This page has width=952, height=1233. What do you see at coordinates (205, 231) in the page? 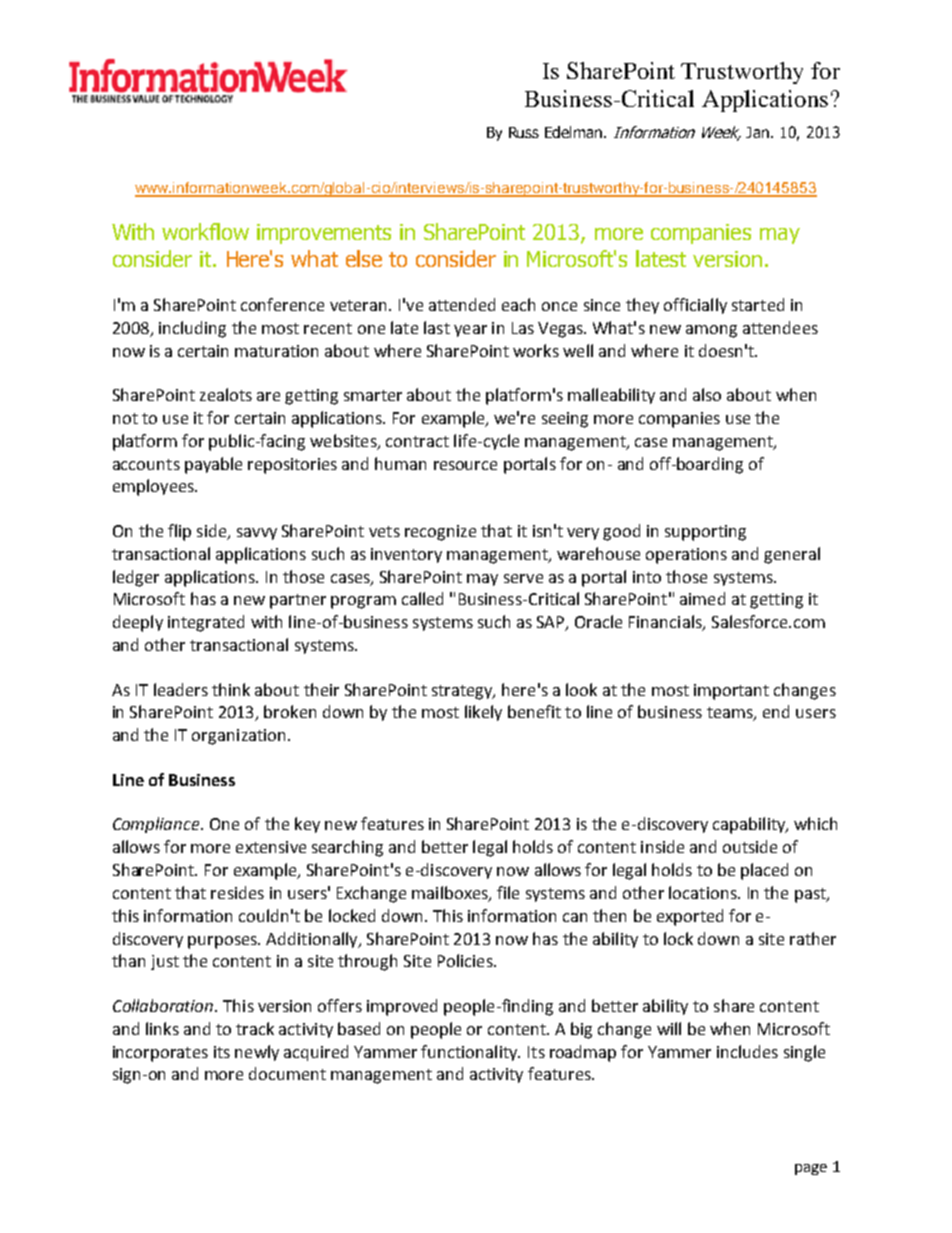
I see `workflow` at bounding box center [205, 231].
